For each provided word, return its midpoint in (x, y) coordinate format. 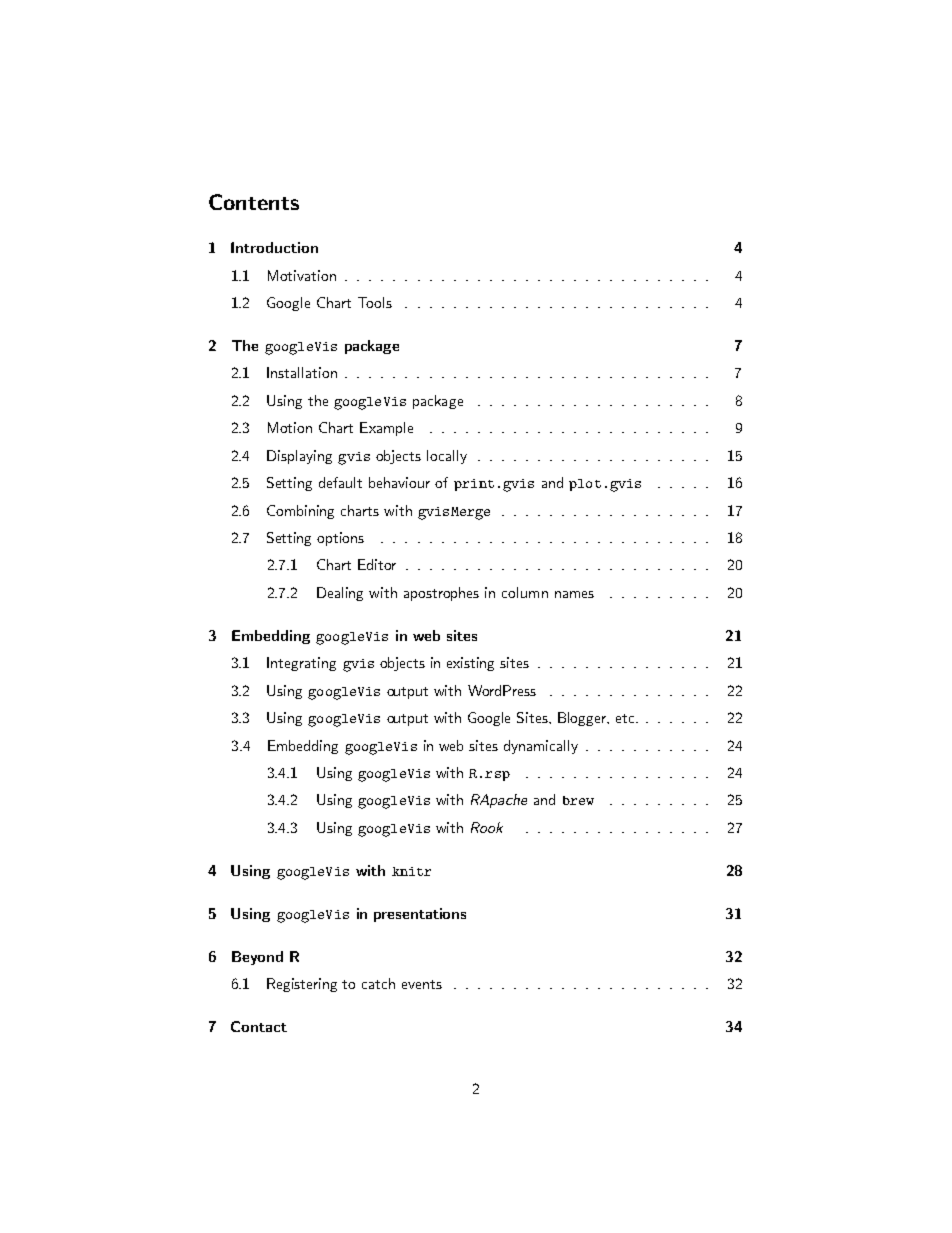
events (422, 984)
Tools (375, 302)
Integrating (301, 664)
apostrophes (441, 594)
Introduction (274, 247)
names (574, 594)
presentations (420, 915)
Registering (302, 985)
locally (447, 457)
